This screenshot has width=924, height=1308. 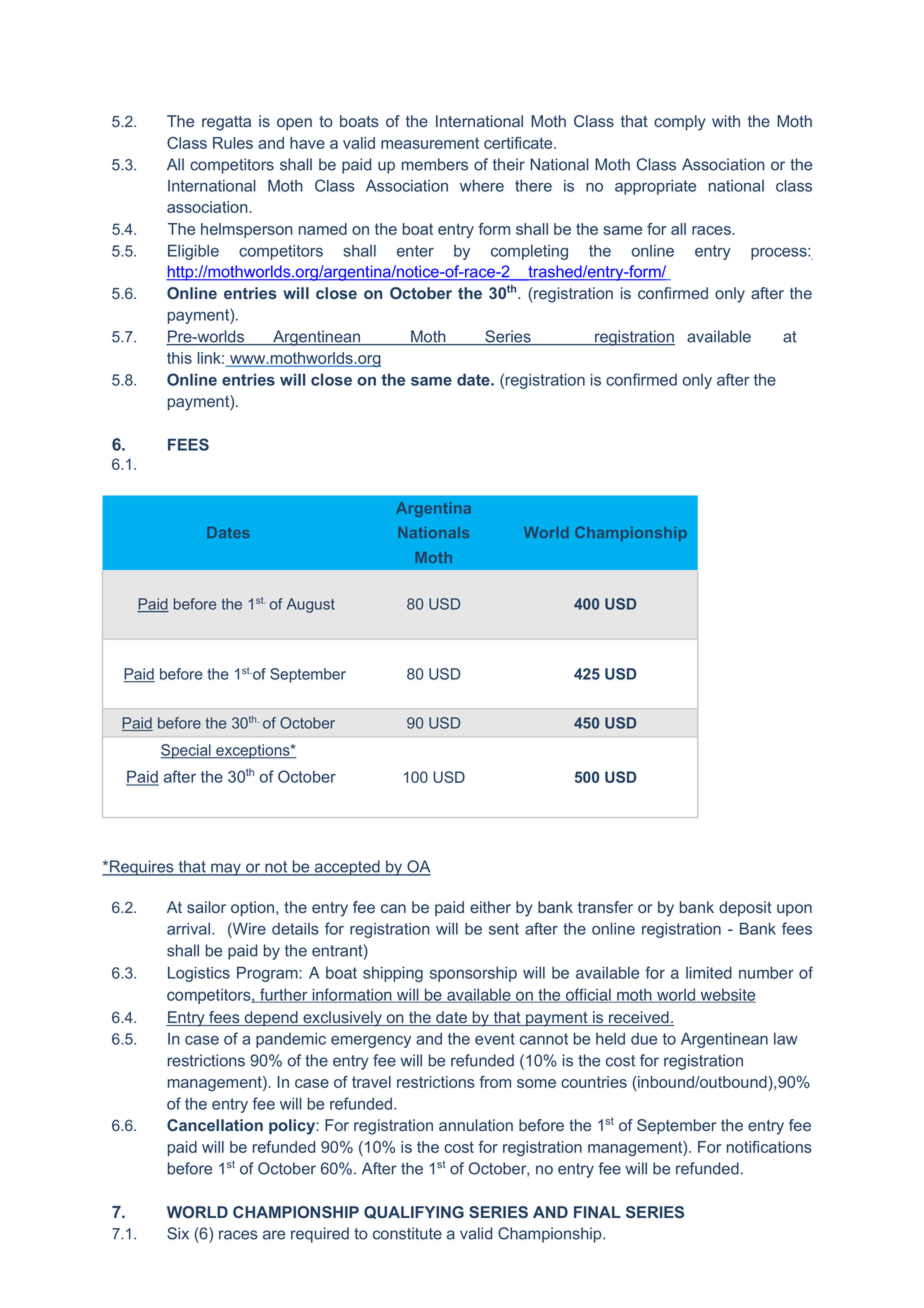 What do you see at coordinates (178, 1233) in the screenshot?
I see `Six` at bounding box center [178, 1233].
